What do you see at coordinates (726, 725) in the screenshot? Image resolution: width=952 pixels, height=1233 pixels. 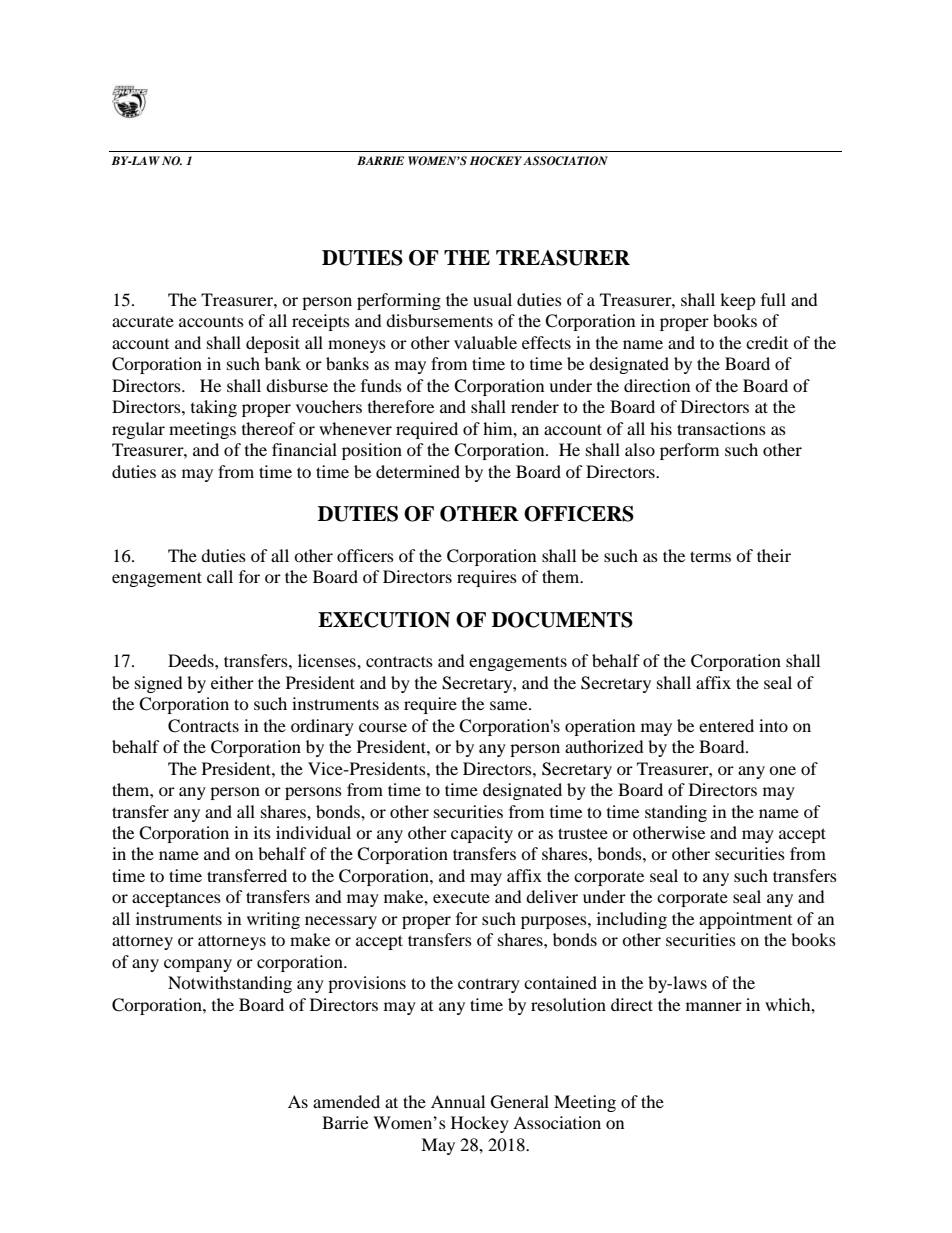 I see `entered` at bounding box center [726, 725].
